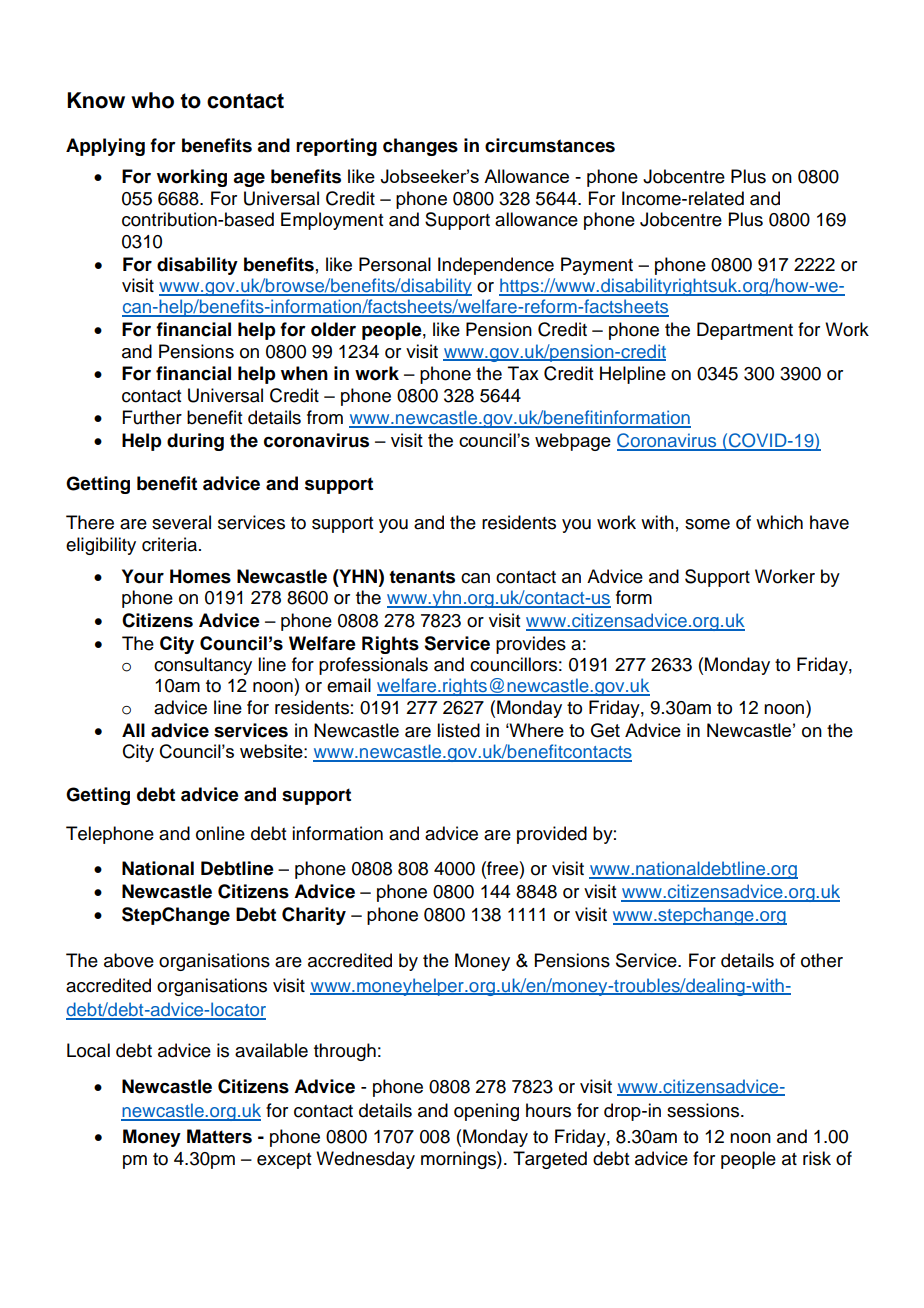  What do you see at coordinates (745, 331) in the page?
I see `Department` at bounding box center [745, 331].
